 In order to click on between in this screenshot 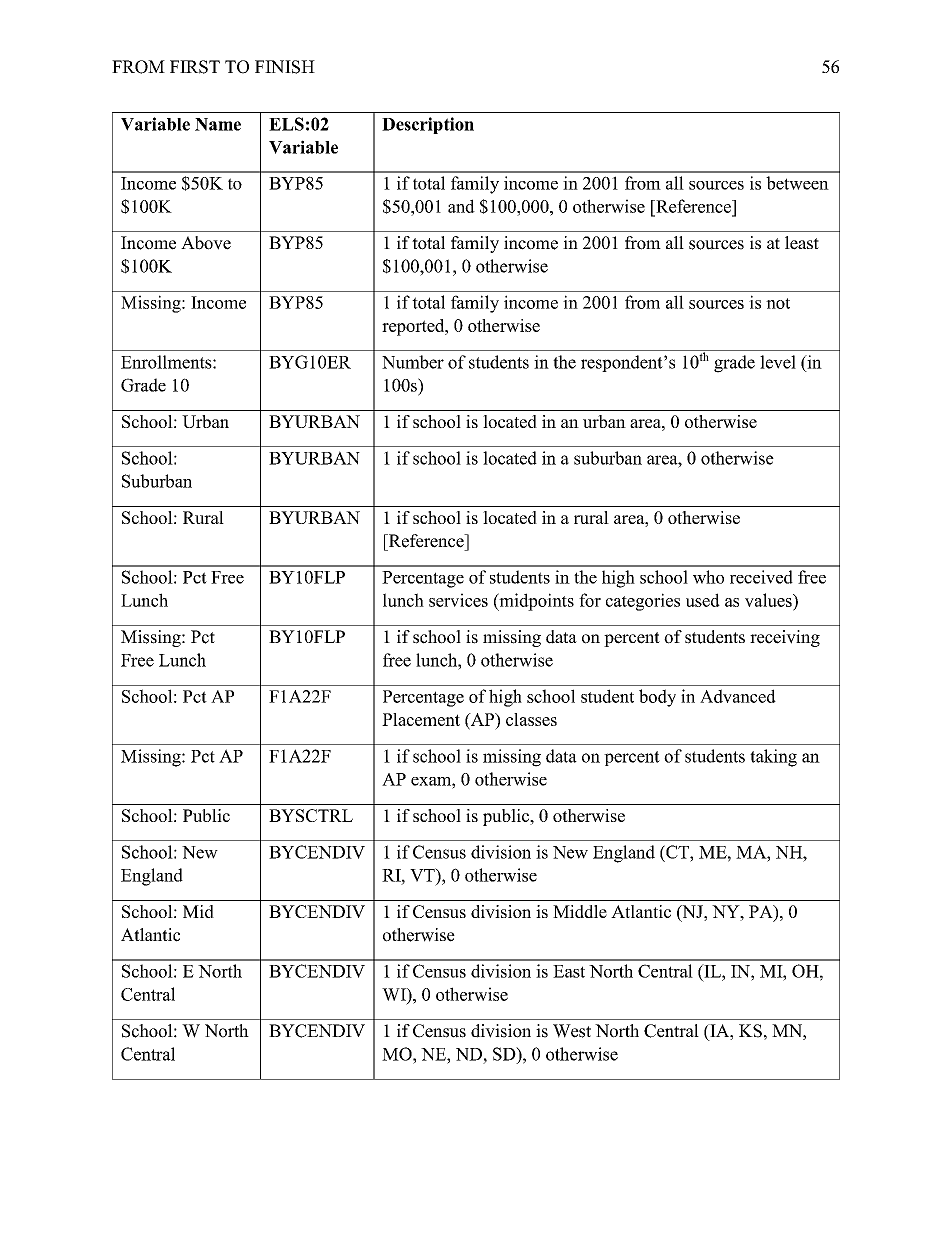, I will do `click(797, 183)`.
